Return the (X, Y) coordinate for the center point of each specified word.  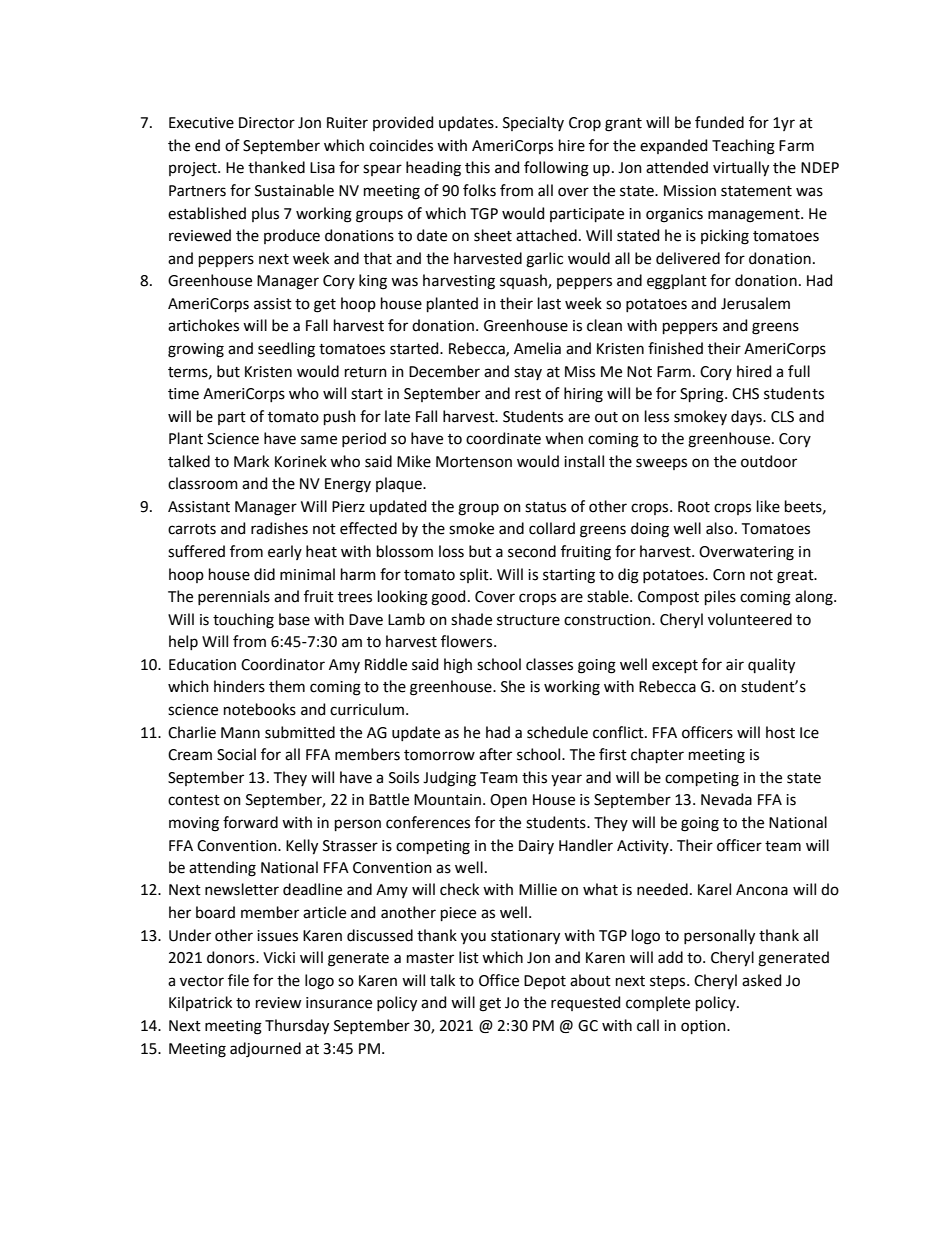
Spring (703, 395)
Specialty (533, 123)
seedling (286, 350)
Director (267, 123)
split (475, 575)
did (264, 574)
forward (250, 822)
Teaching (743, 147)
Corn (729, 575)
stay (528, 373)
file (238, 980)
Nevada (726, 799)
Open (508, 801)
